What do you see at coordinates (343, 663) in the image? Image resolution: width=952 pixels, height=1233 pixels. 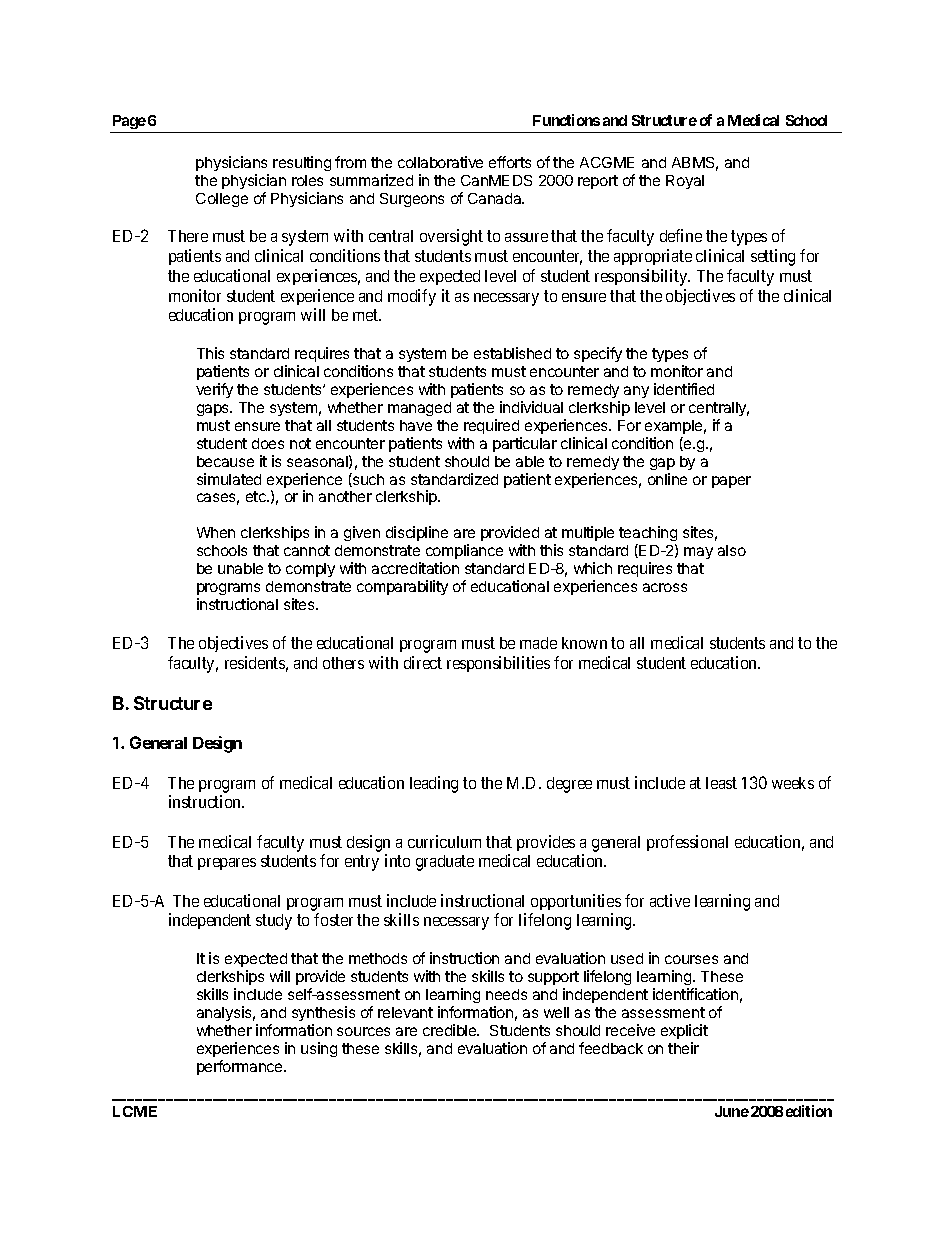 I see `others` at bounding box center [343, 663].
